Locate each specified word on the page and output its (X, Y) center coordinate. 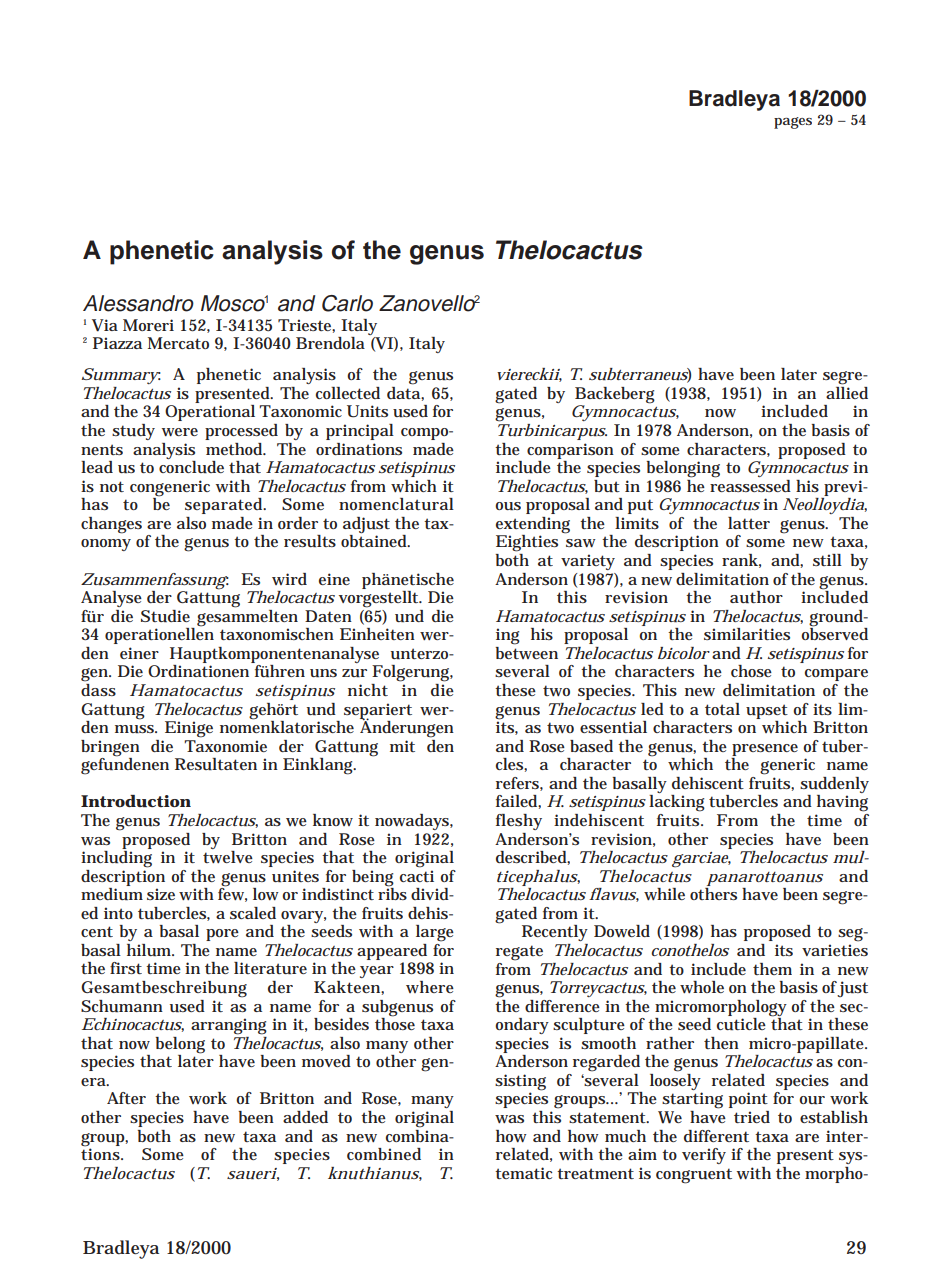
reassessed (750, 484)
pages (793, 123)
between (527, 651)
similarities (747, 634)
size (161, 894)
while (664, 894)
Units (367, 411)
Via (105, 325)
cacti (417, 876)
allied (847, 391)
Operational (210, 413)
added (305, 1117)
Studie (165, 616)
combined (384, 1154)
